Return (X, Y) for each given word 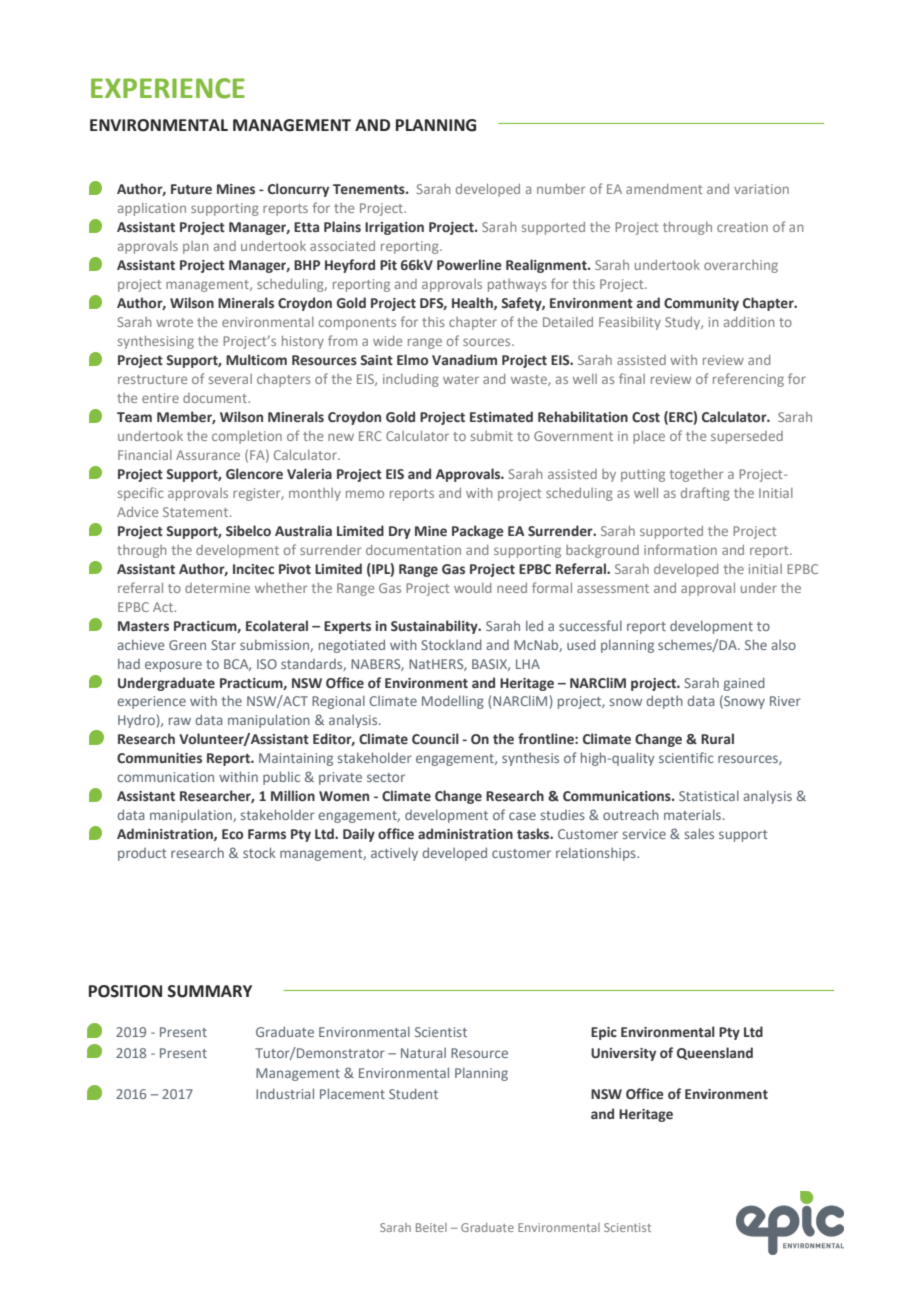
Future (191, 189)
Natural (423, 1053)
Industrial (285, 1093)
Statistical (709, 796)
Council (435, 738)
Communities (159, 758)
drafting (705, 494)
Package (478, 532)
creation (742, 227)
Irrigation (394, 228)
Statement (197, 512)
